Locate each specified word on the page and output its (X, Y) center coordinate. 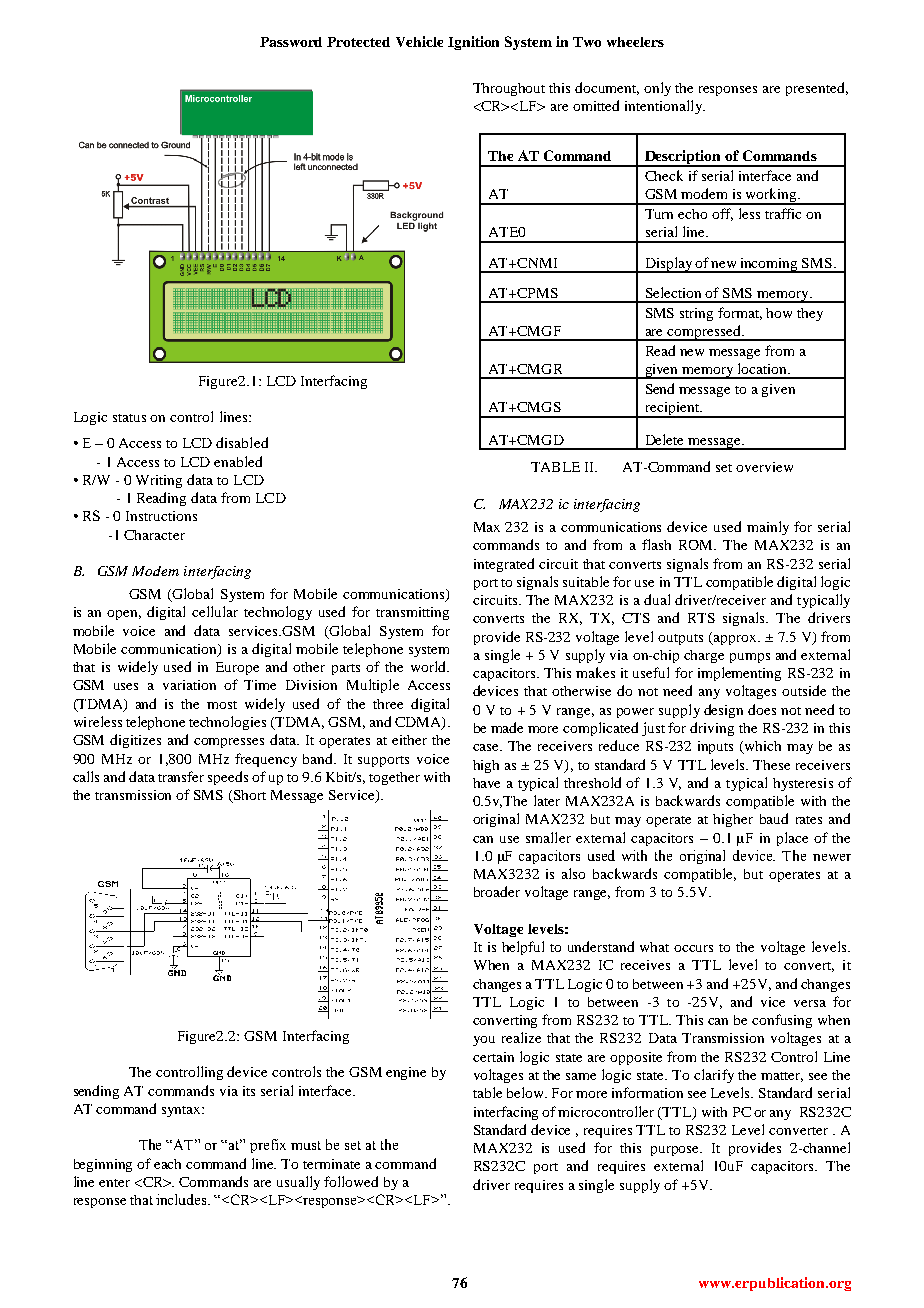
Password (291, 42)
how (779, 313)
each (167, 1164)
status (129, 418)
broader (497, 891)
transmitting (412, 613)
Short (249, 796)
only (657, 89)
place (792, 839)
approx (735, 640)
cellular (215, 611)
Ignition (473, 43)
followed (351, 1181)
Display (669, 265)
